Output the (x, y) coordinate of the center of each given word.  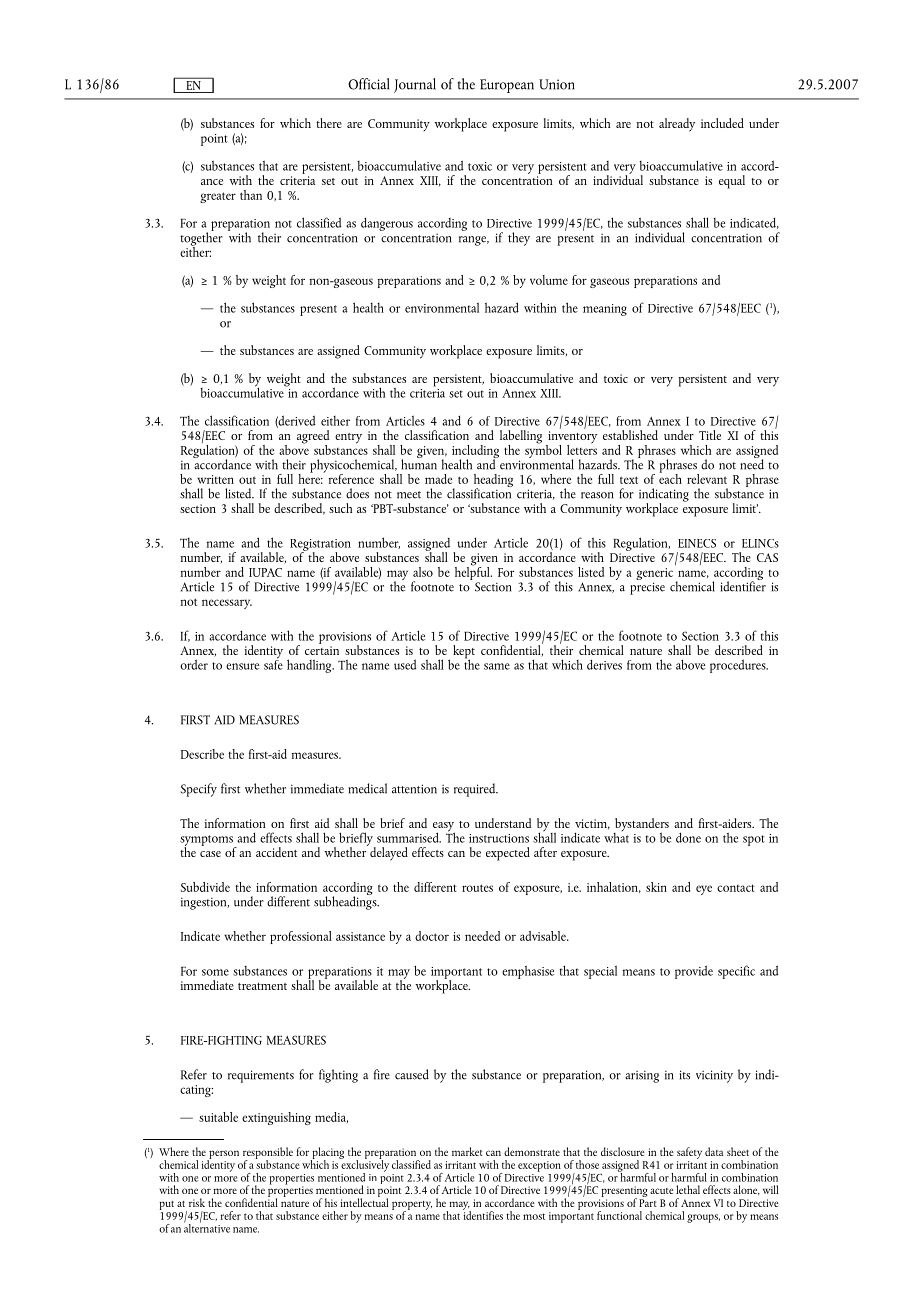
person (223, 1155)
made (438, 479)
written (215, 479)
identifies (483, 1214)
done (688, 837)
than (251, 195)
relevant (707, 479)
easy (444, 828)
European (507, 86)
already (677, 125)
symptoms (207, 841)
